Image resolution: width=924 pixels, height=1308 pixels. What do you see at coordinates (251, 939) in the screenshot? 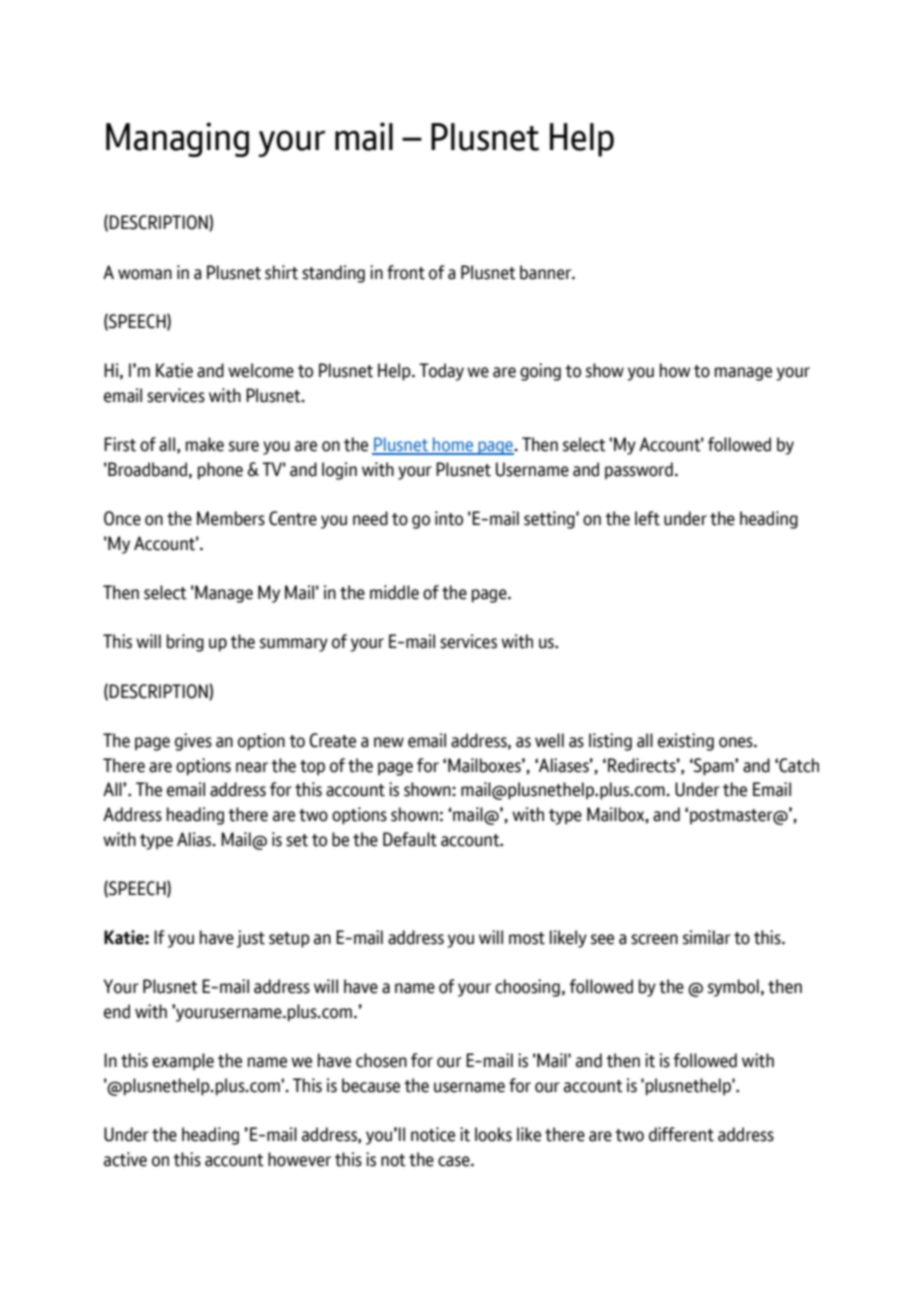
I see `just` at bounding box center [251, 939].
